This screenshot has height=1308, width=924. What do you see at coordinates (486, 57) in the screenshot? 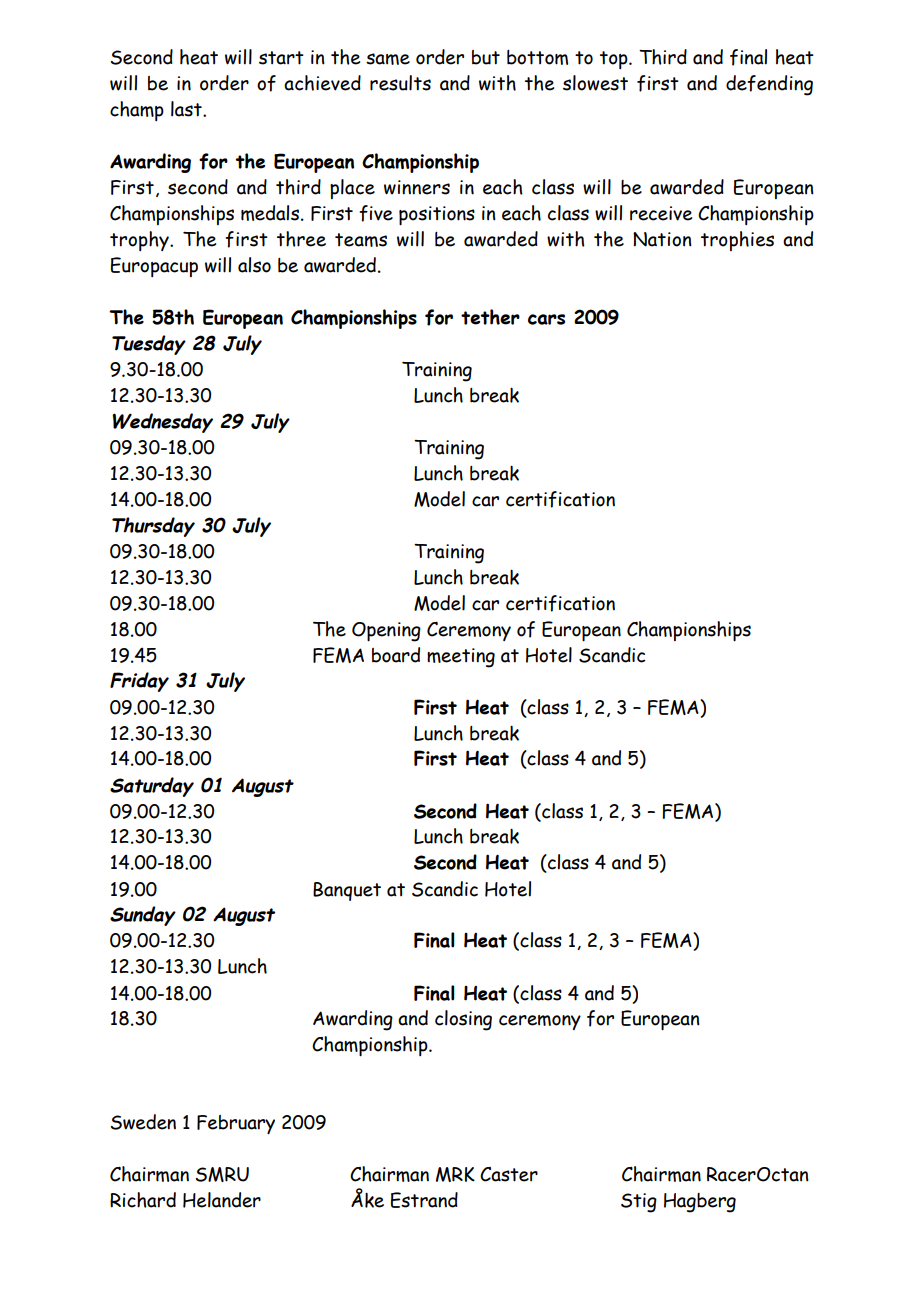
I see `but` at bounding box center [486, 57].
